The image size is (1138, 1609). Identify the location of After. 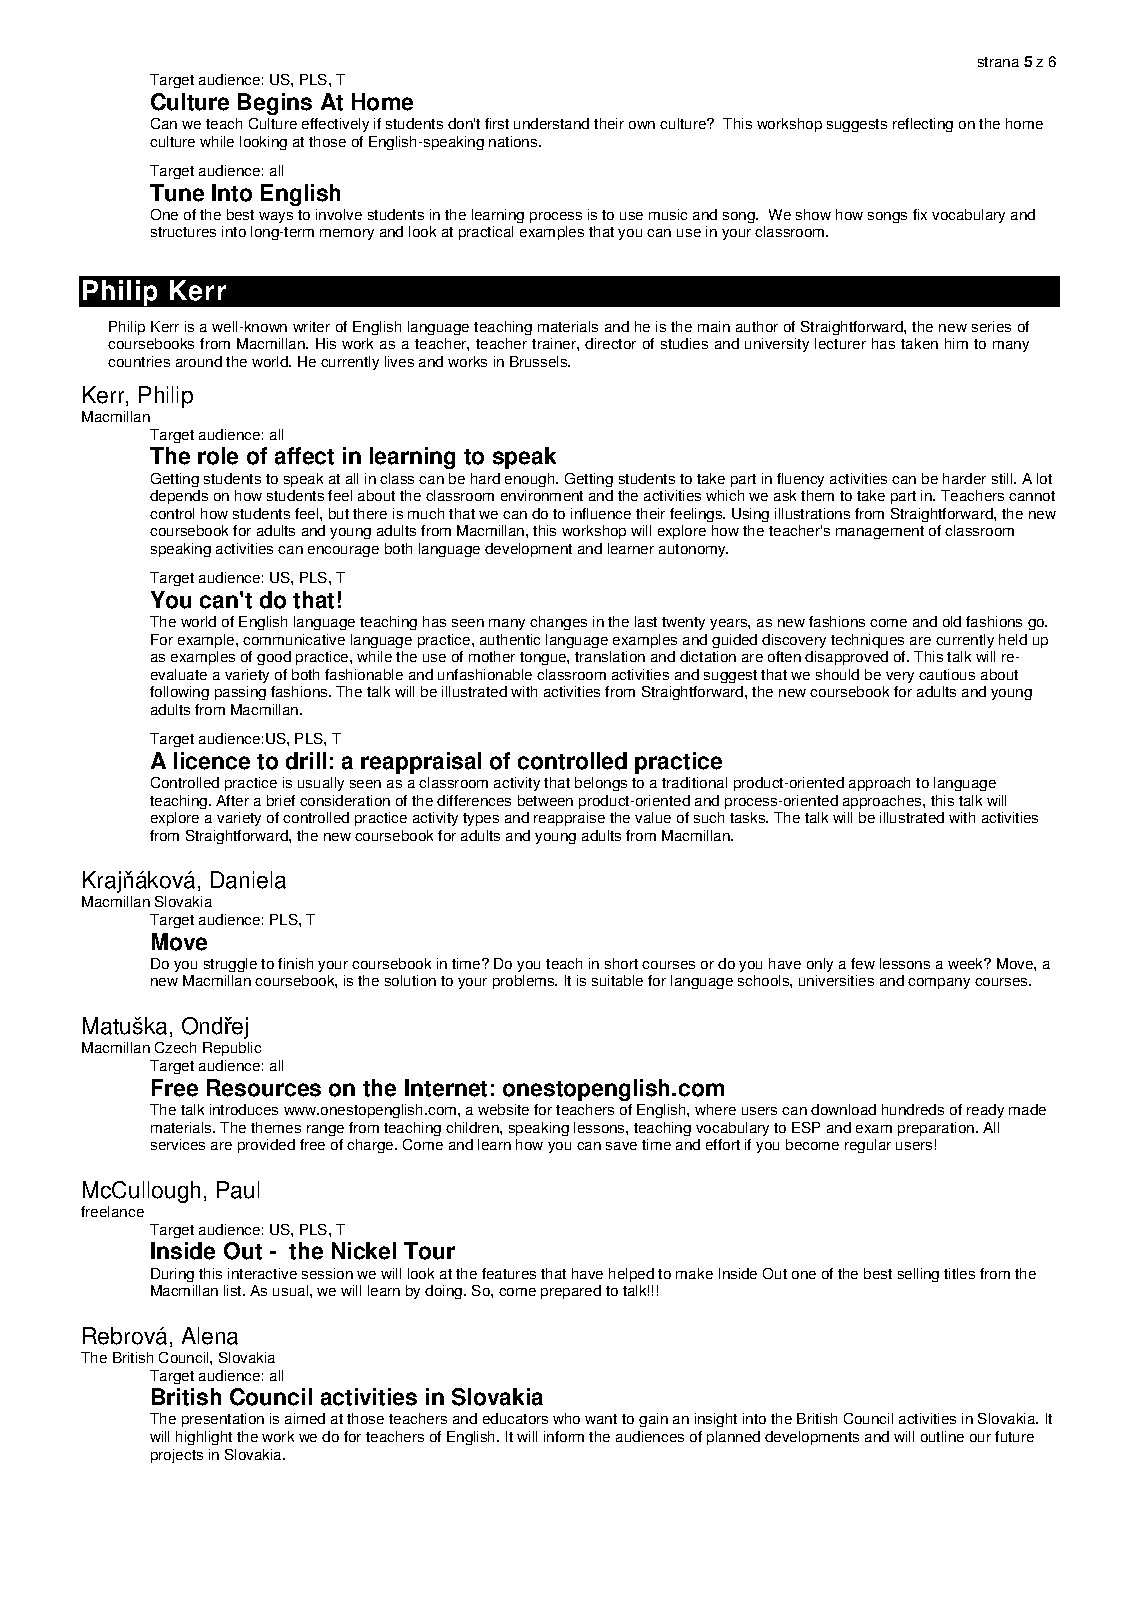
(232, 800).
